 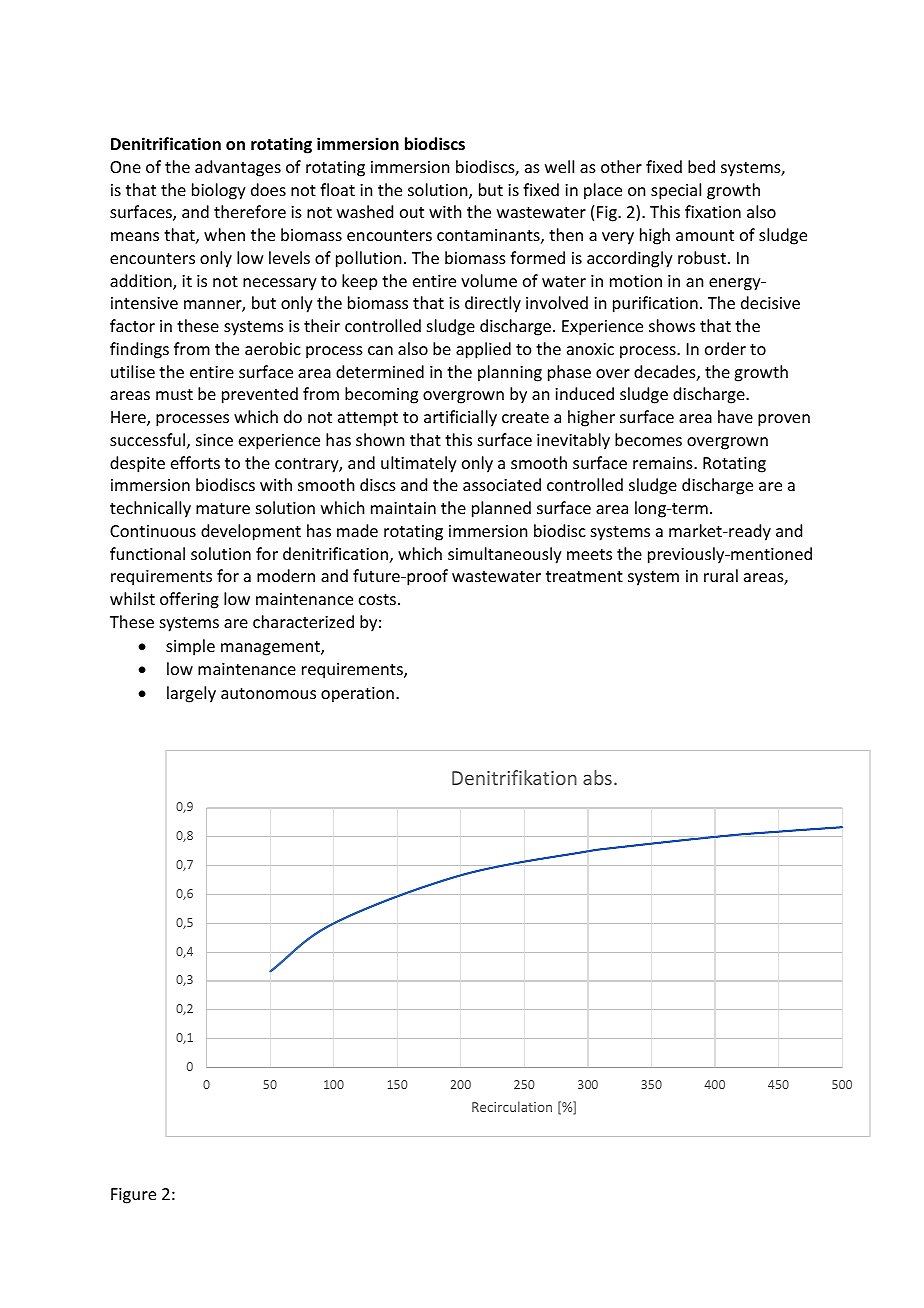 I want to click on abs, so click(x=597, y=777).
